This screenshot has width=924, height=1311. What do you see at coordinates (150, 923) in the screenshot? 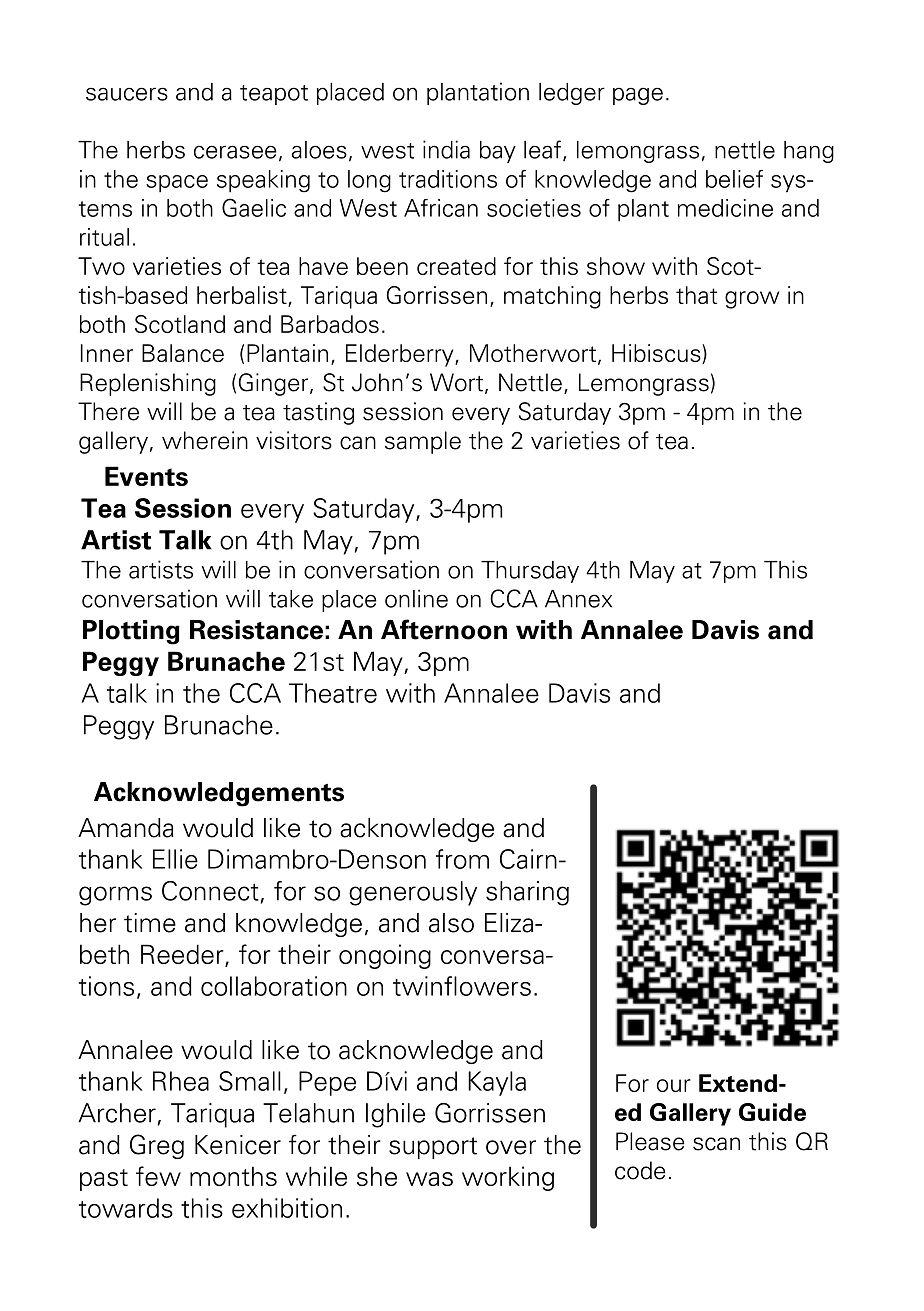
I see `time` at bounding box center [150, 923].
